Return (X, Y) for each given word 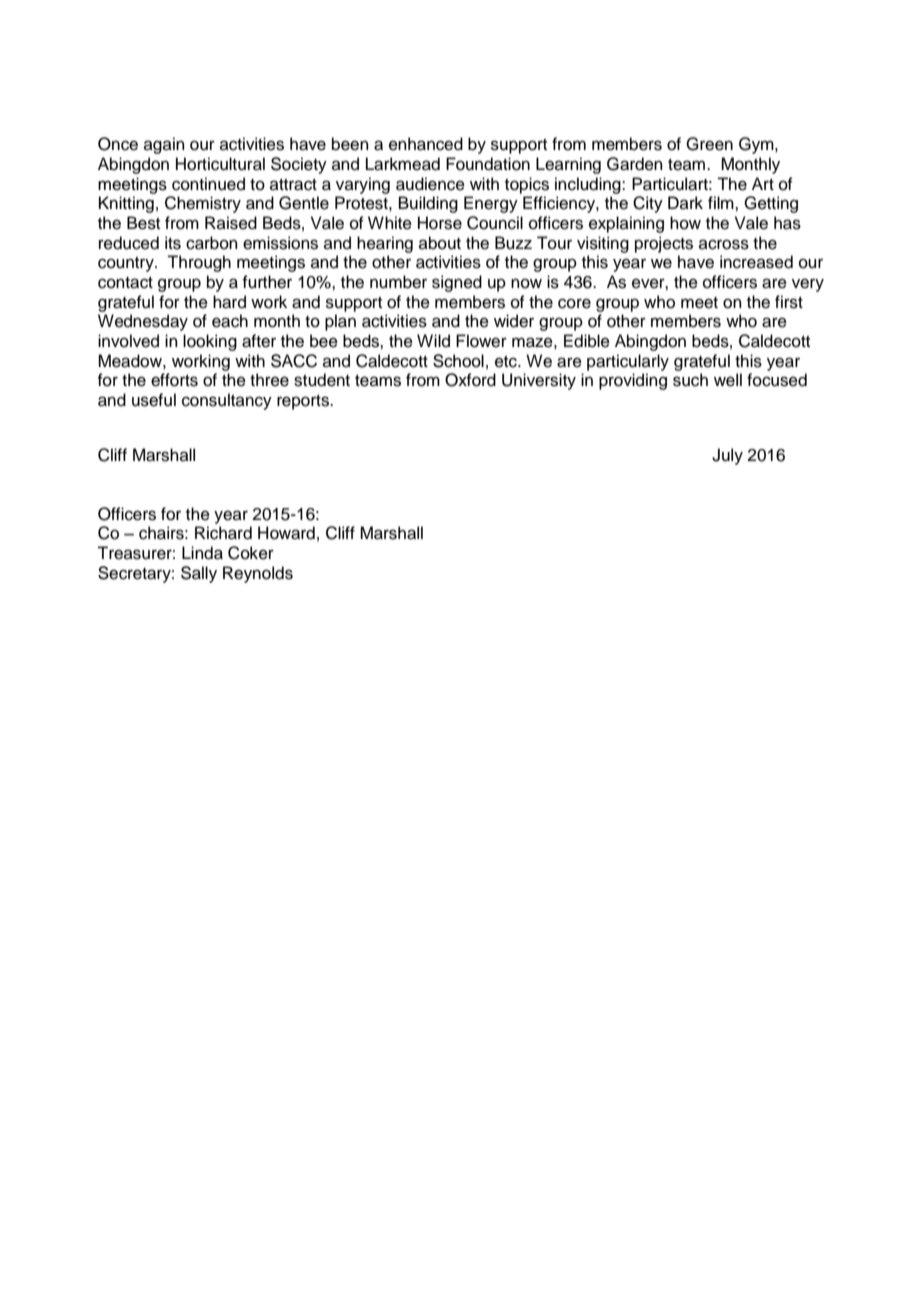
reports (304, 402)
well (728, 380)
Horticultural (220, 164)
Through (199, 263)
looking (210, 342)
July (727, 456)
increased (756, 262)
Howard (286, 533)
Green (709, 144)
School (458, 361)
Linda (202, 553)
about (440, 243)
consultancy (227, 401)
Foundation (488, 164)
